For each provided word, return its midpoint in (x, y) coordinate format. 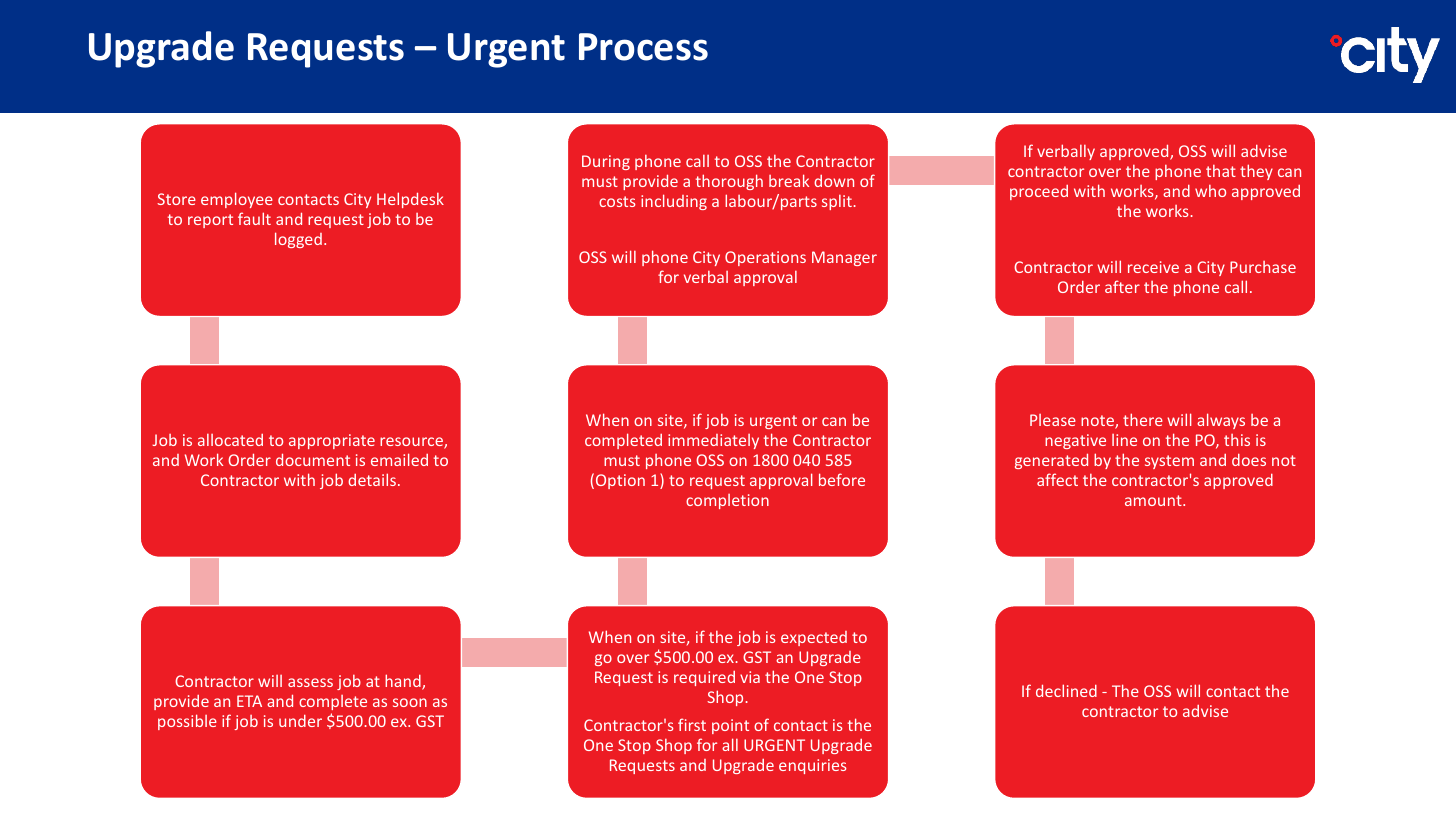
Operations (765, 258)
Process (643, 47)
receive (1153, 267)
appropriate (332, 441)
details (372, 479)
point (730, 726)
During (606, 162)
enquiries (813, 766)
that (1221, 171)
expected (814, 638)
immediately (713, 441)
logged (298, 240)
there (1143, 419)
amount (1154, 500)
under (300, 721)
